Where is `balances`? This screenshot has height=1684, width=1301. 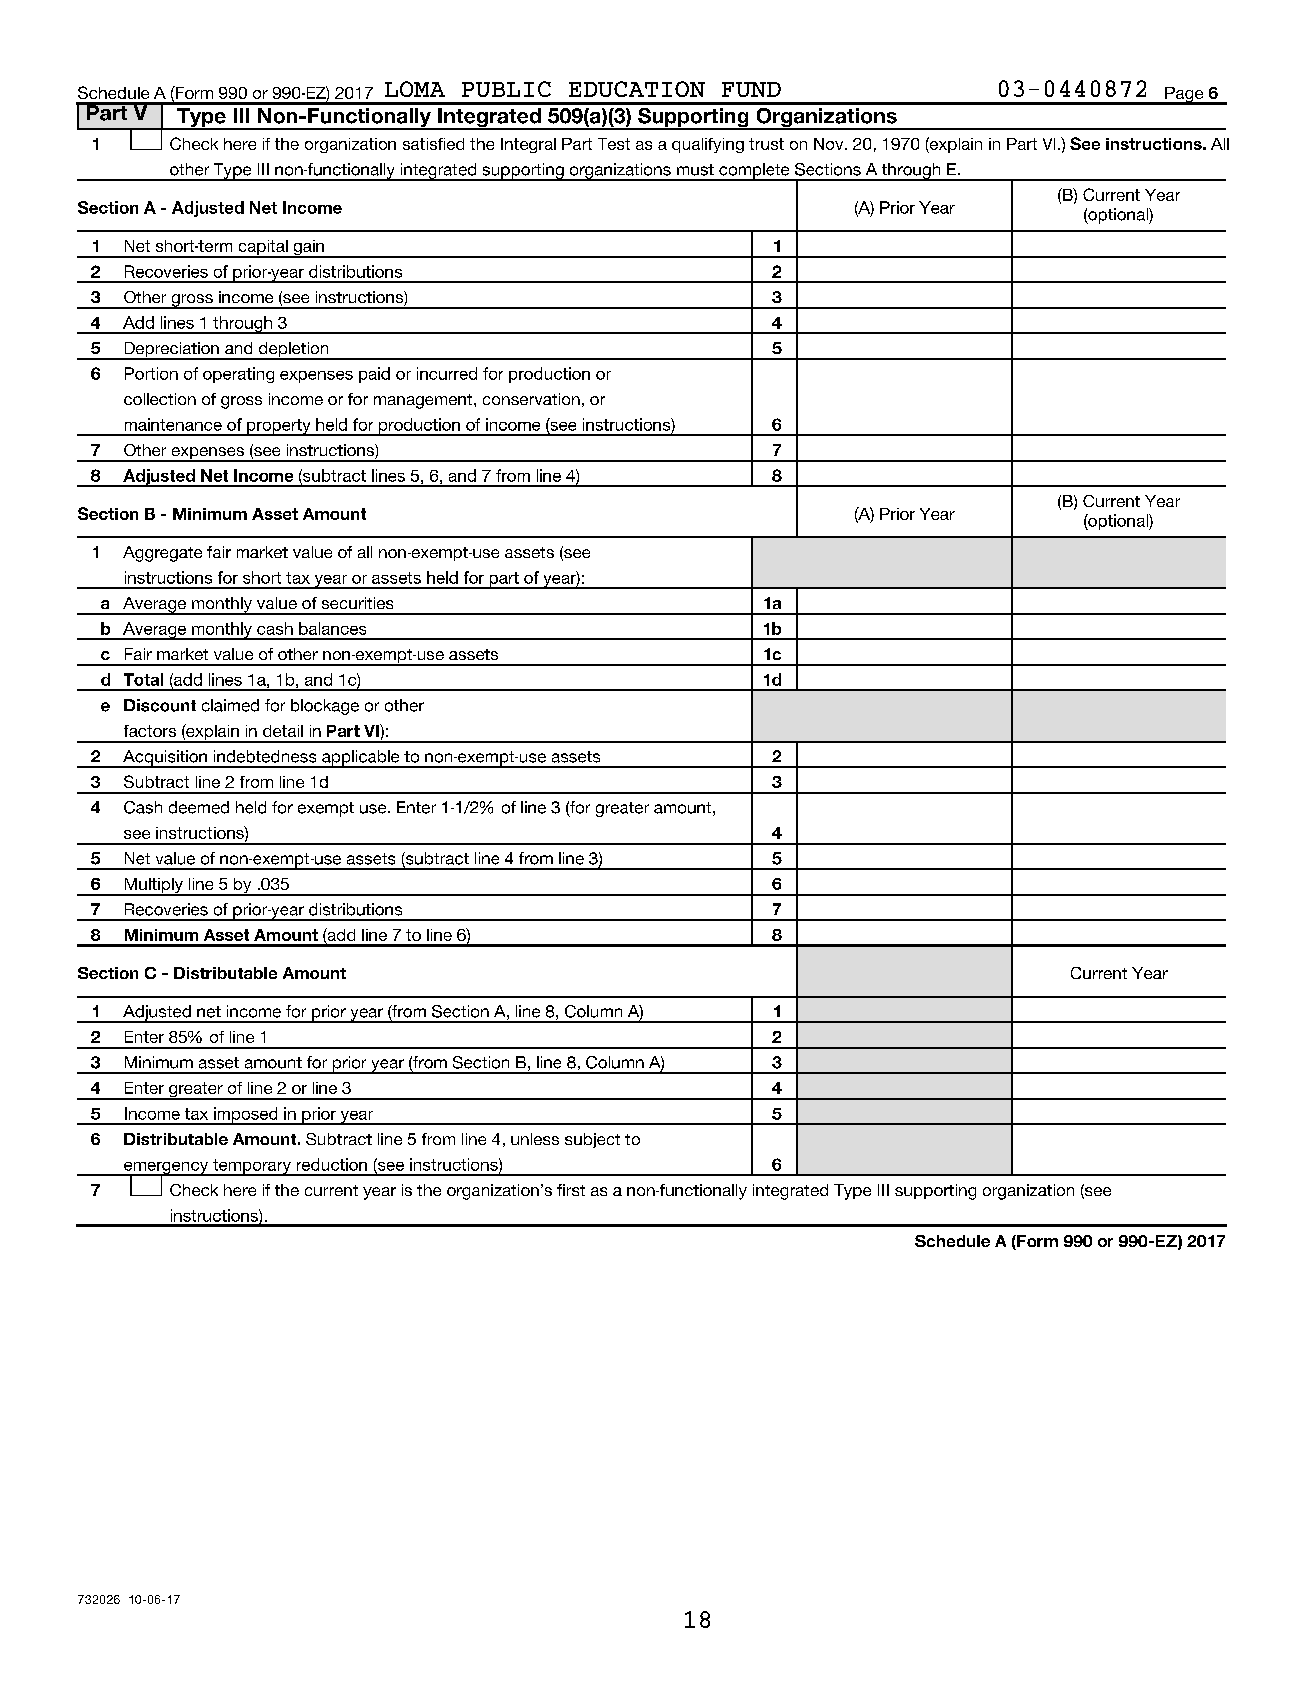
balances is located at coordinates (332, 628).
